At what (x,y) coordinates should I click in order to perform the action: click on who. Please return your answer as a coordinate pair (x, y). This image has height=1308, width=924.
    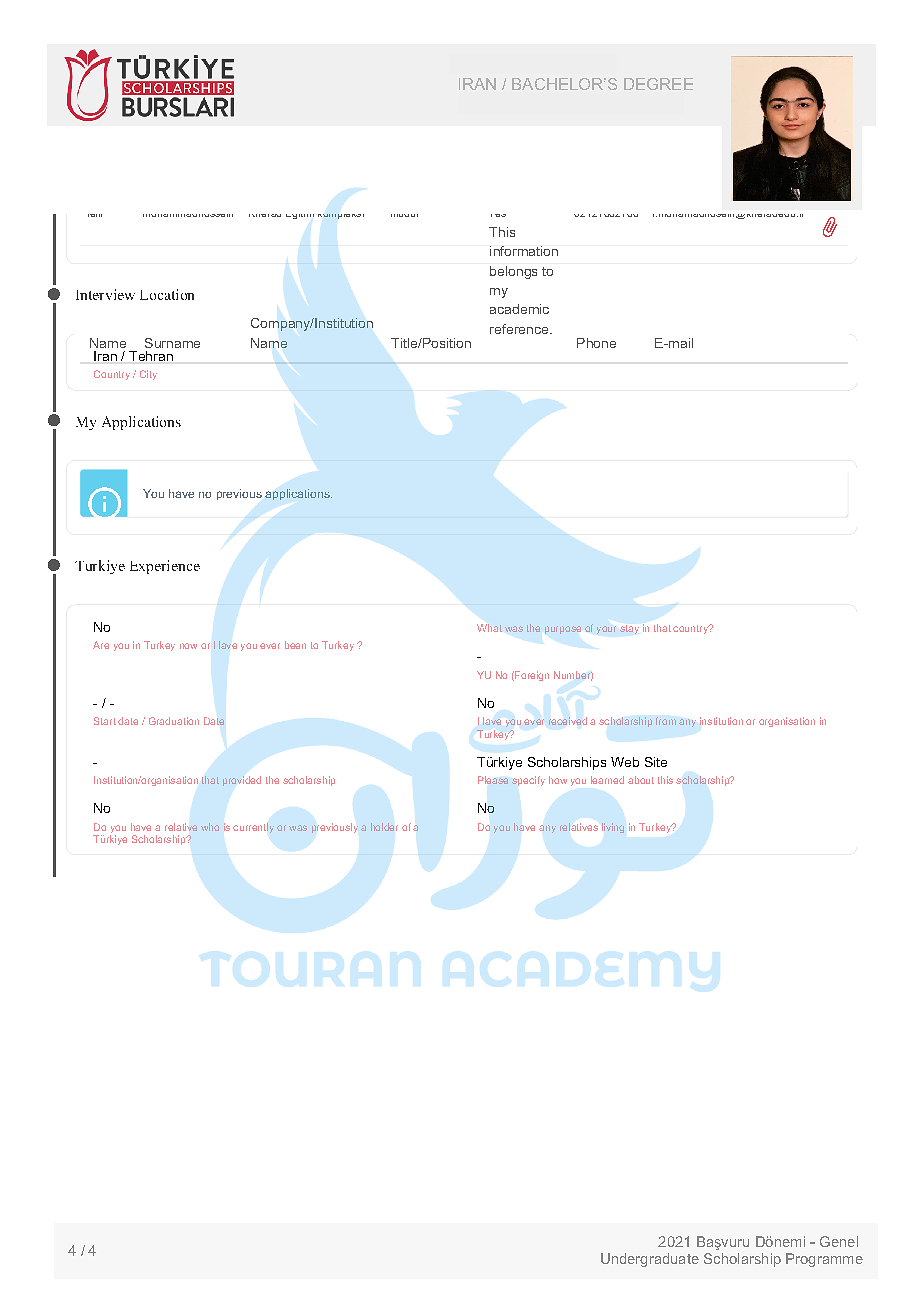
    Looking at the image, I should click on (210, 827).
